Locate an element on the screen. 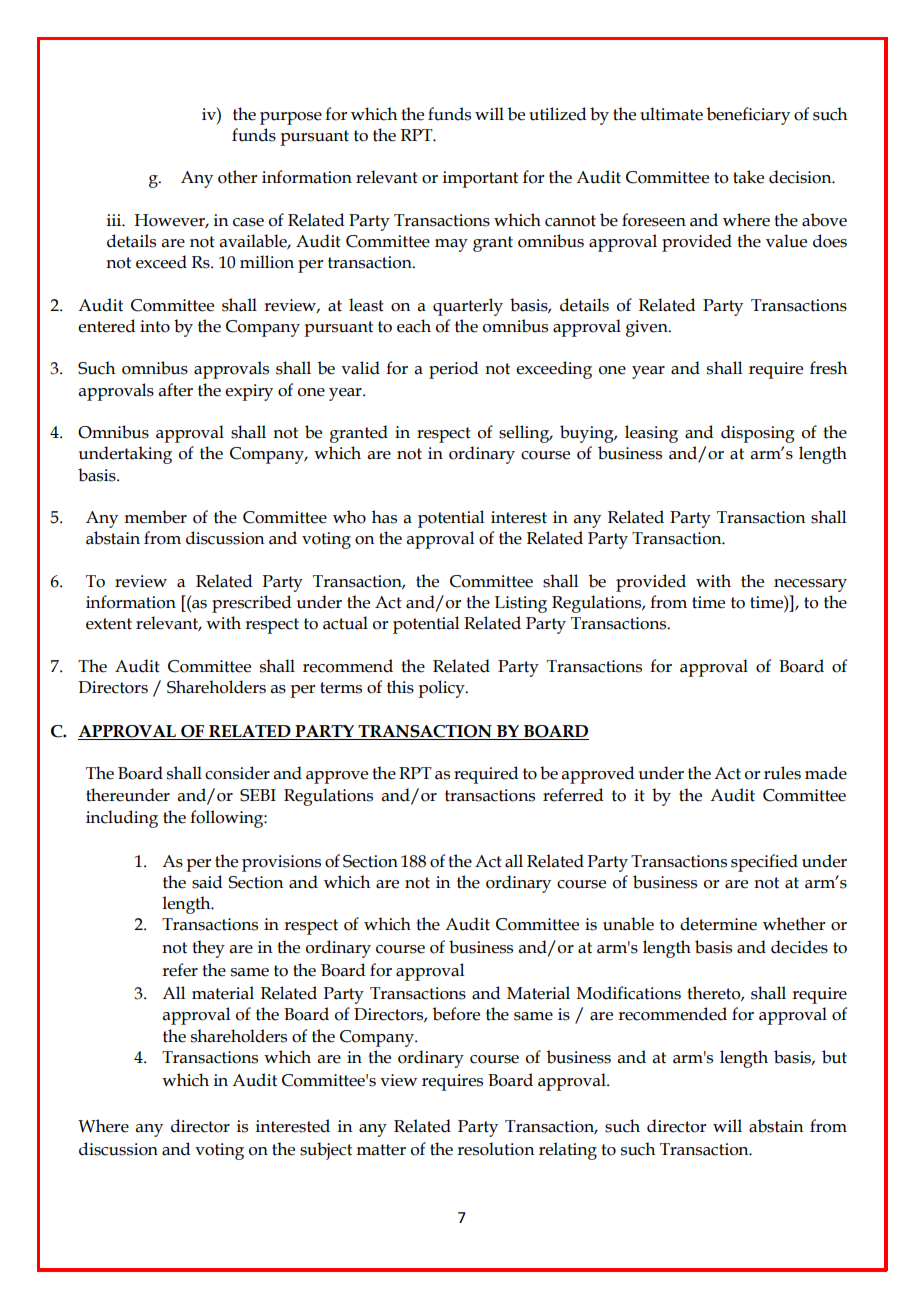  Listing is located at coordinates (521, 604).
